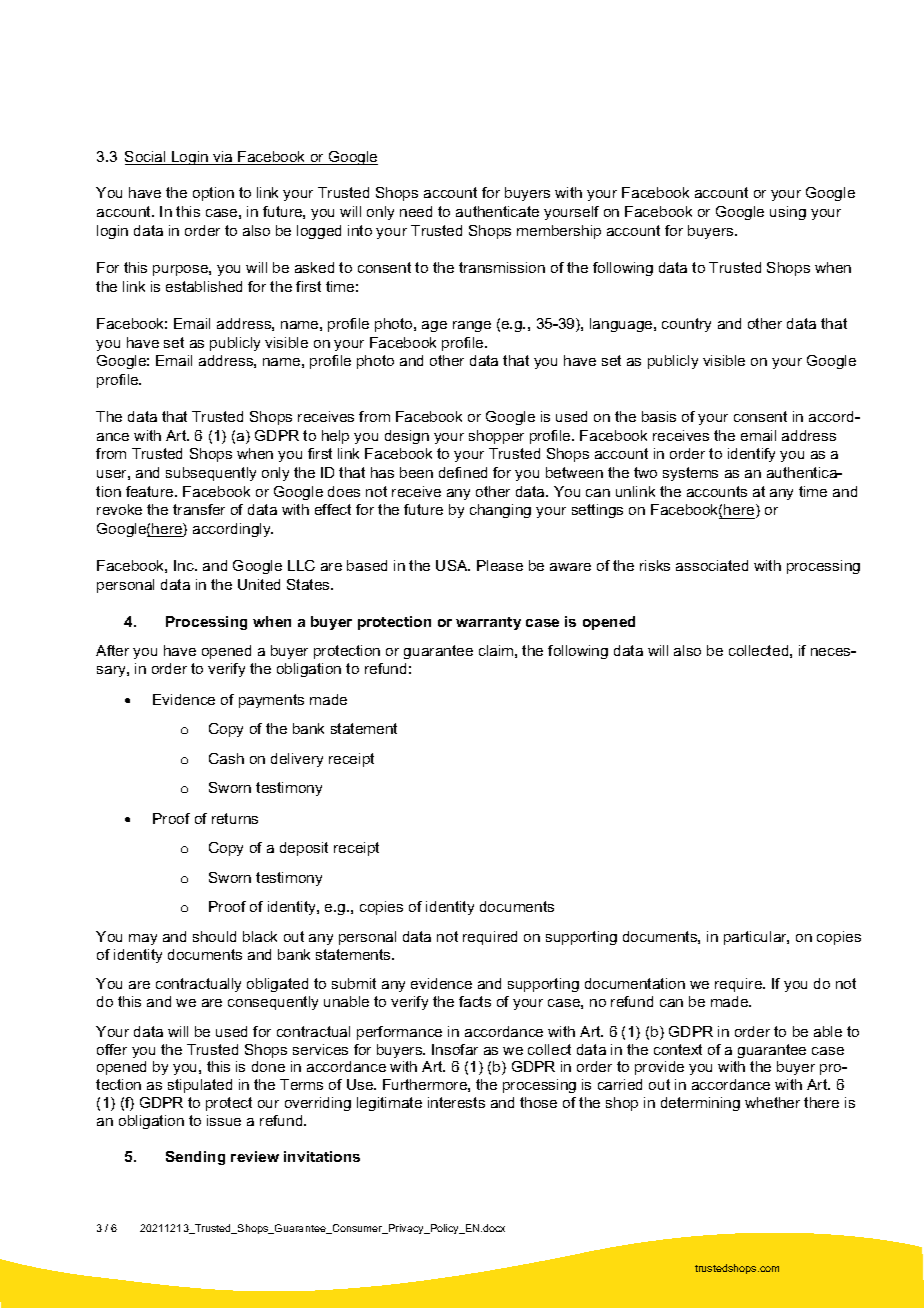 The image size is (924, 1308). Describe the element at coordinates (235, 818) in the screenshot. I see `returns` at that location.
